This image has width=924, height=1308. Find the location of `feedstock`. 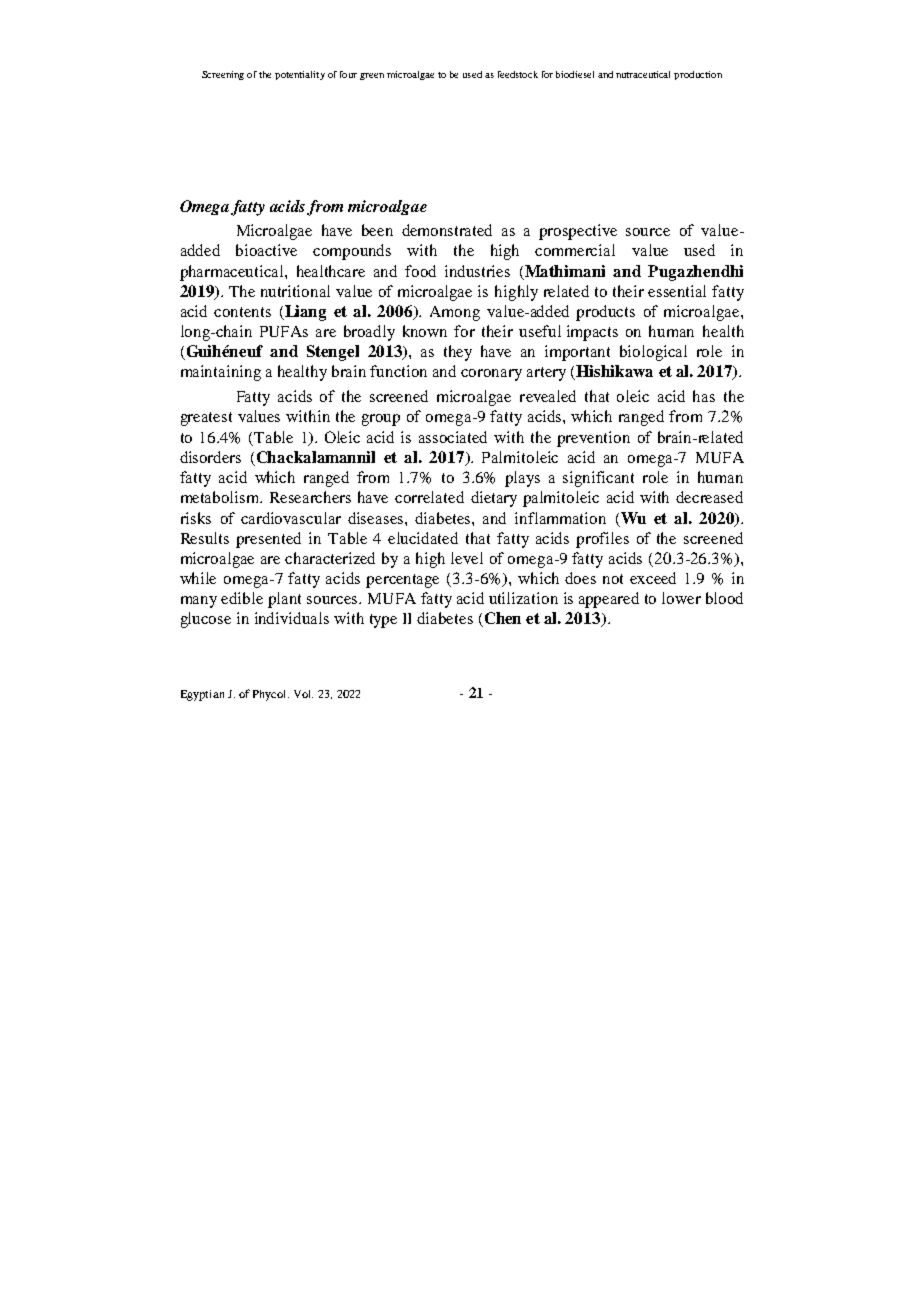

feedstock is located at coordinates (518, 74).
